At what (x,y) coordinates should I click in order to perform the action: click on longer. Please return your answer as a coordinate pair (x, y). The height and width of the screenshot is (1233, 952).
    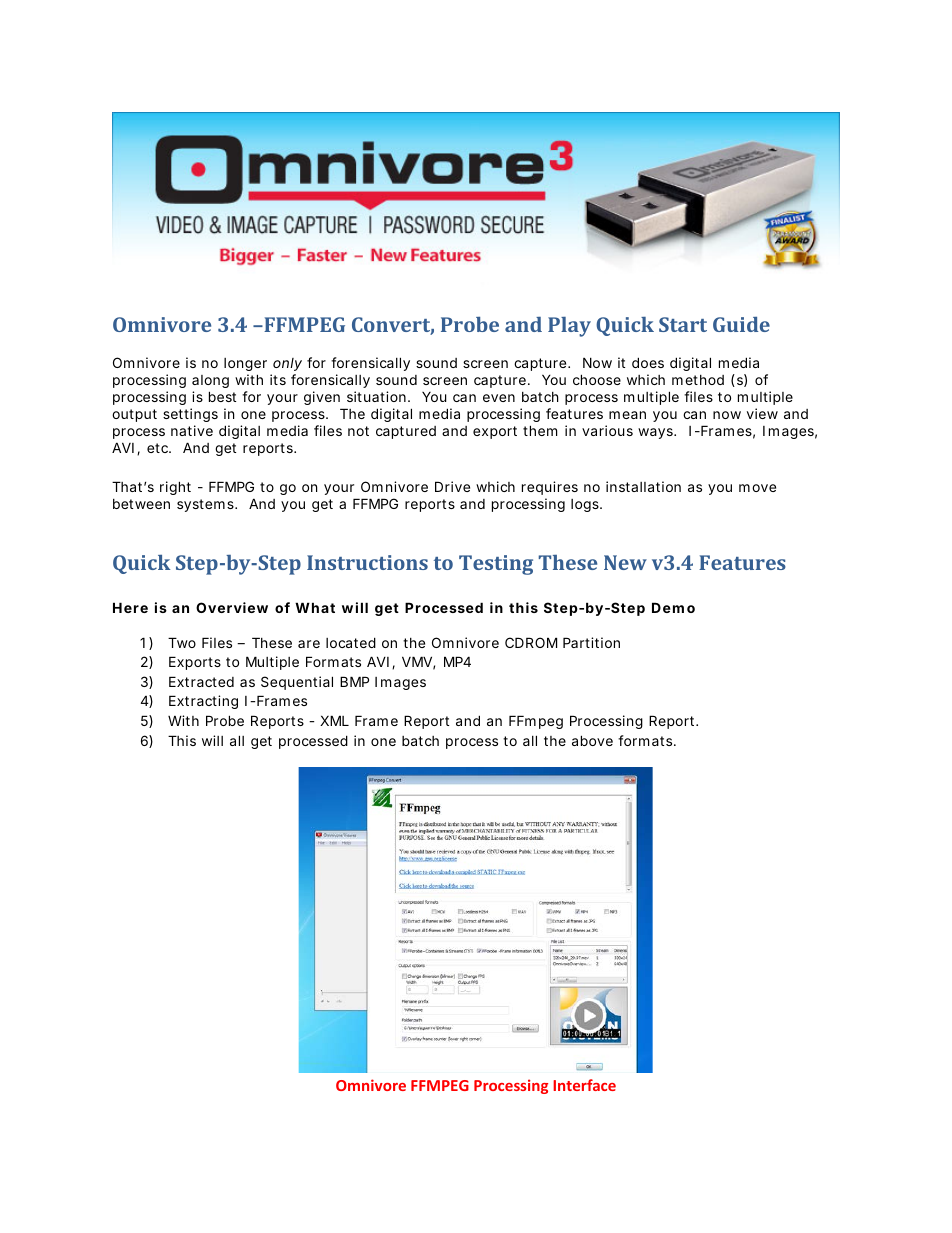
    Looking at the image, I should click on (245, 366).
